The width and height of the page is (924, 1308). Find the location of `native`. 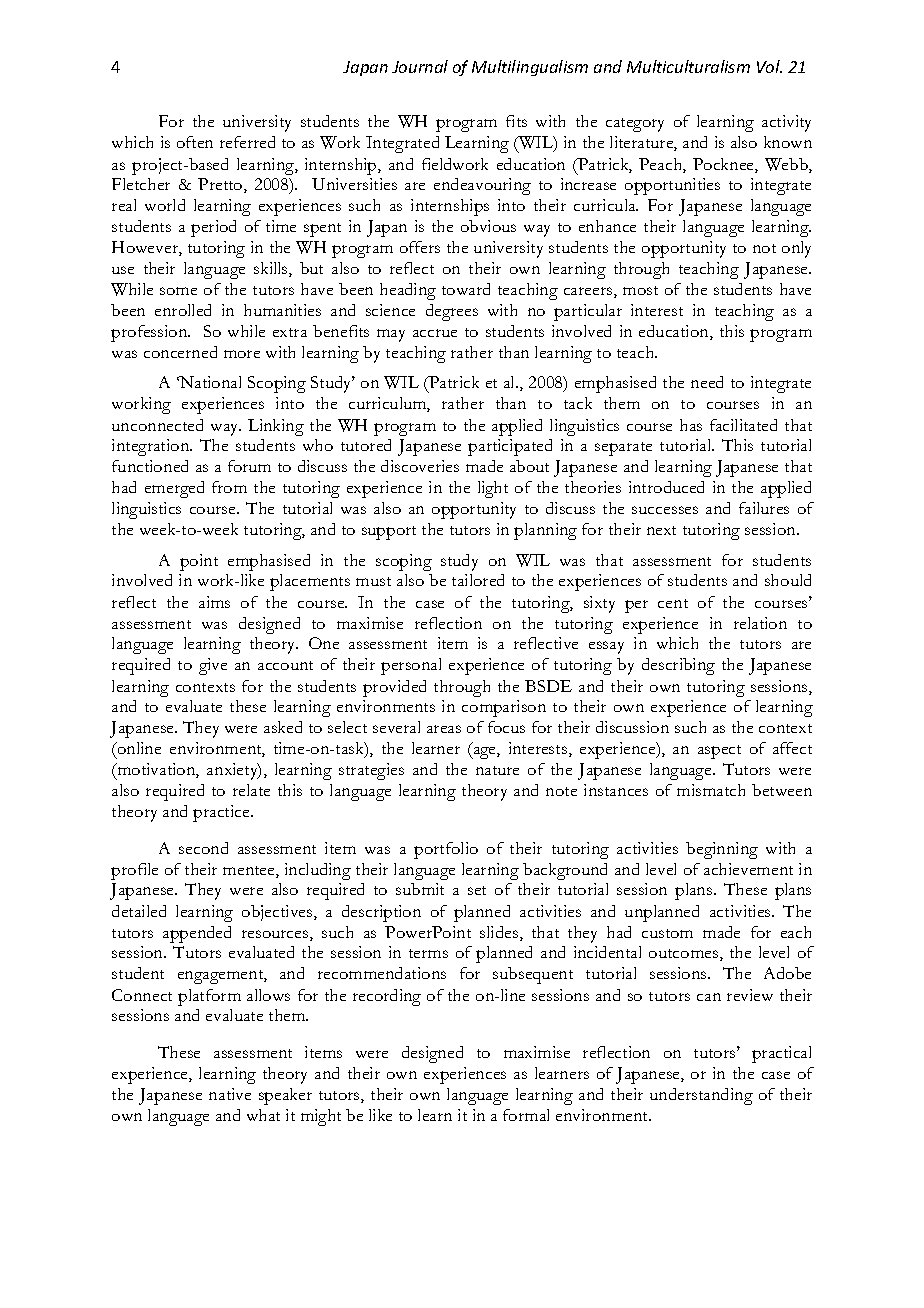

native is located at coordinates (230, 1094).
